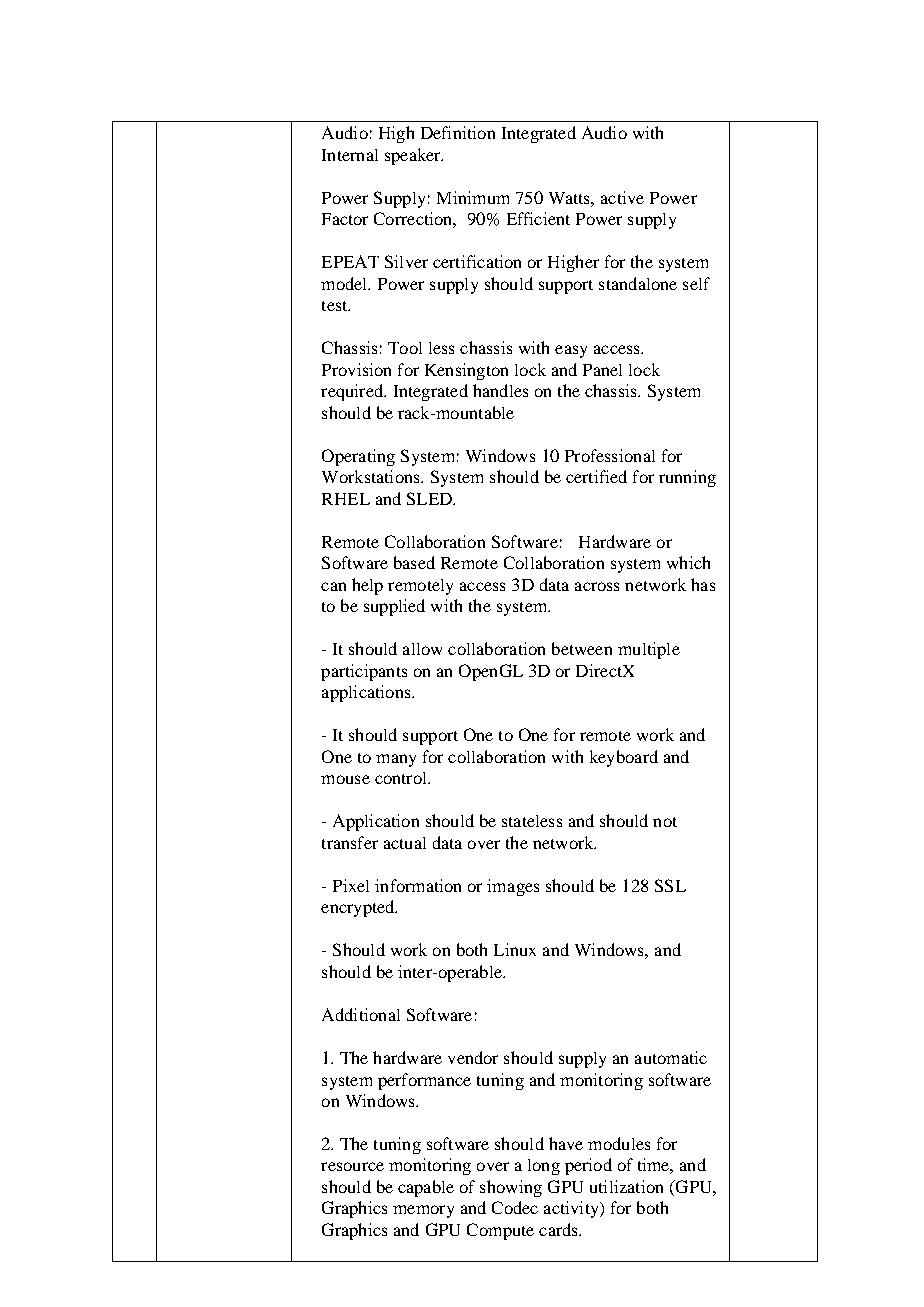  Describe the element at coordinates (352, 1166) in the screenshot. I see `resource` at that location.
